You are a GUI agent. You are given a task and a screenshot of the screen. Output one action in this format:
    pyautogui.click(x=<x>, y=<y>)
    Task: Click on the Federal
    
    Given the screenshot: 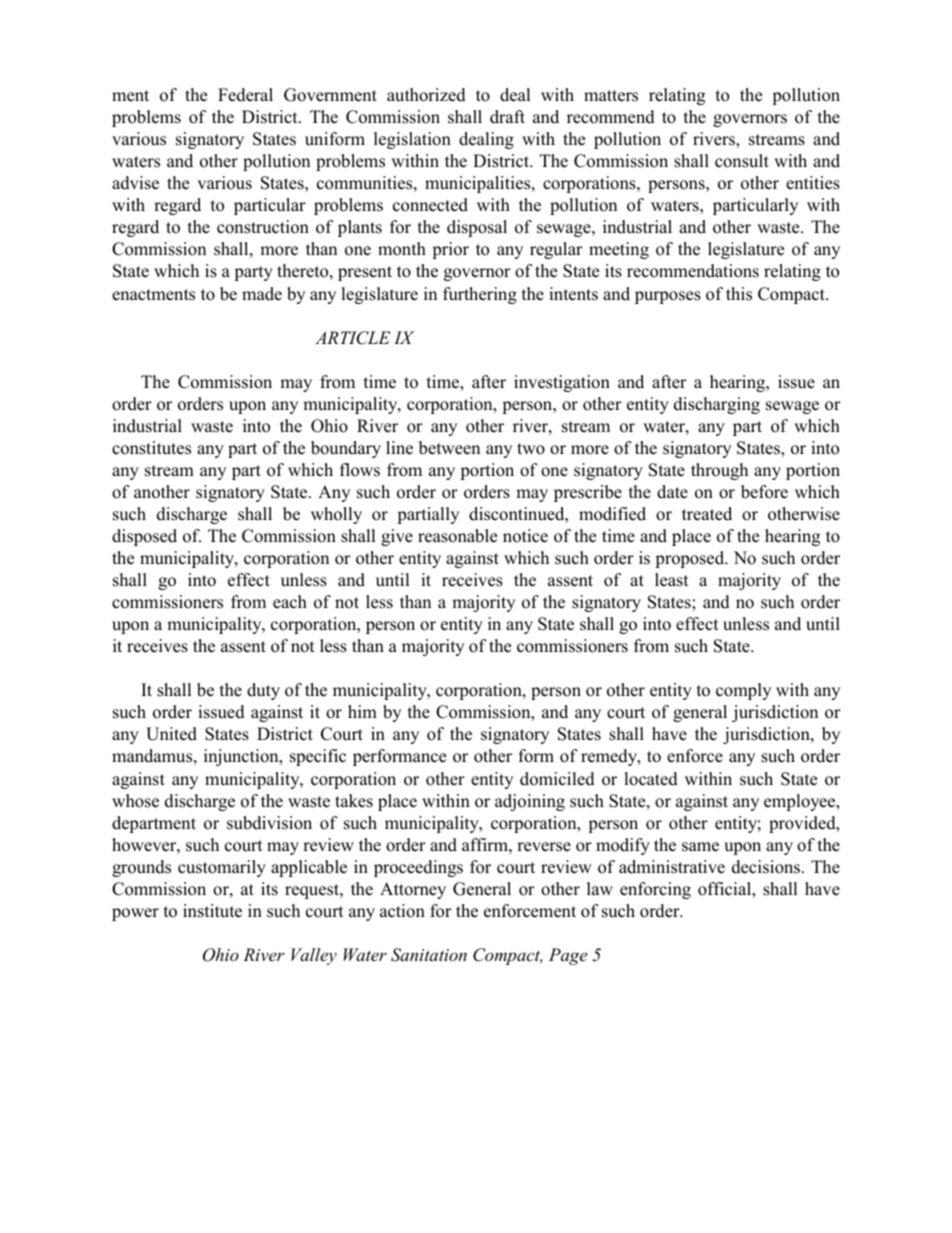 What is the action you would take?
    pyautogui.click(x=245, y=95)
